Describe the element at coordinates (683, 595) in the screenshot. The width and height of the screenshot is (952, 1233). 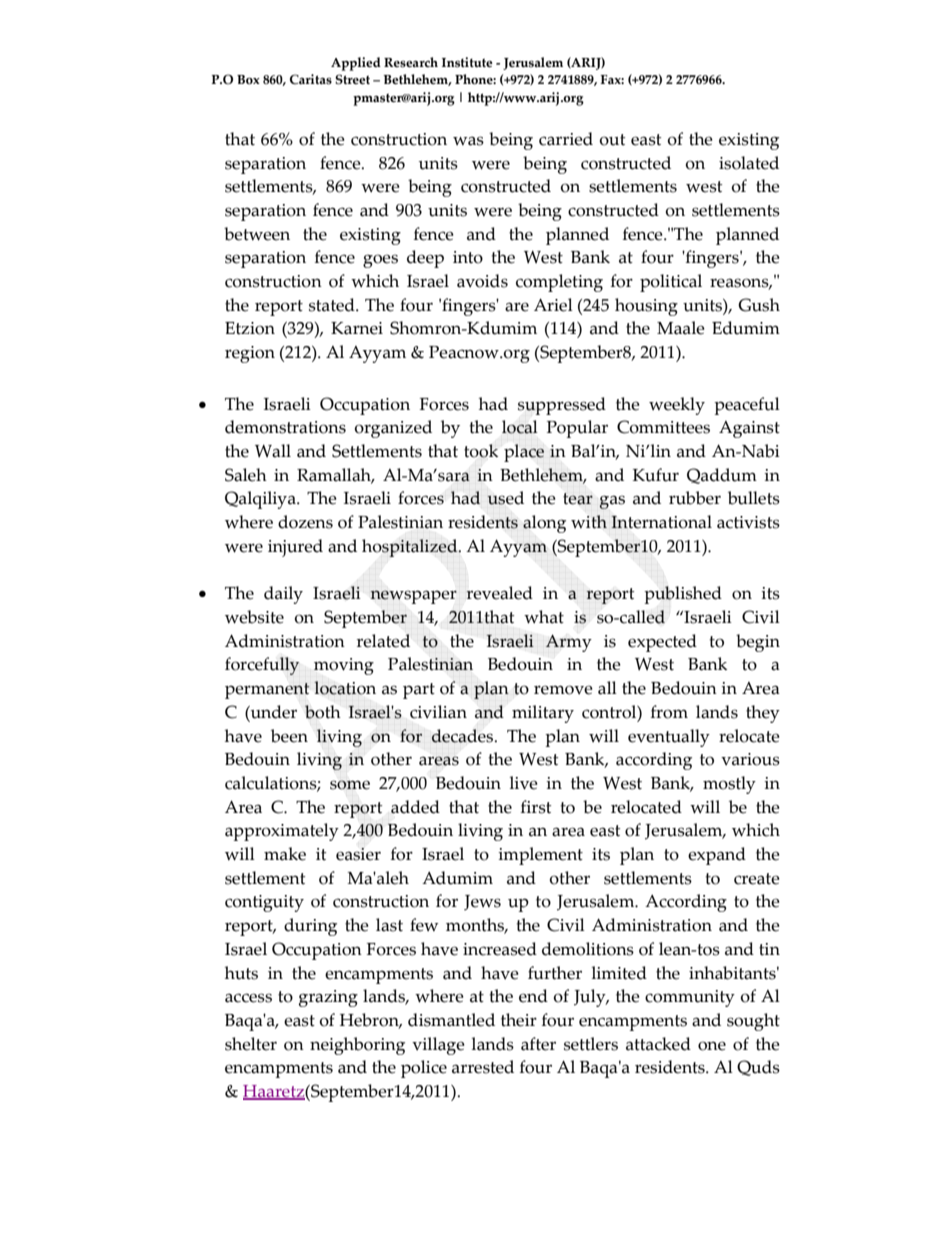
I see `published` at that location.
